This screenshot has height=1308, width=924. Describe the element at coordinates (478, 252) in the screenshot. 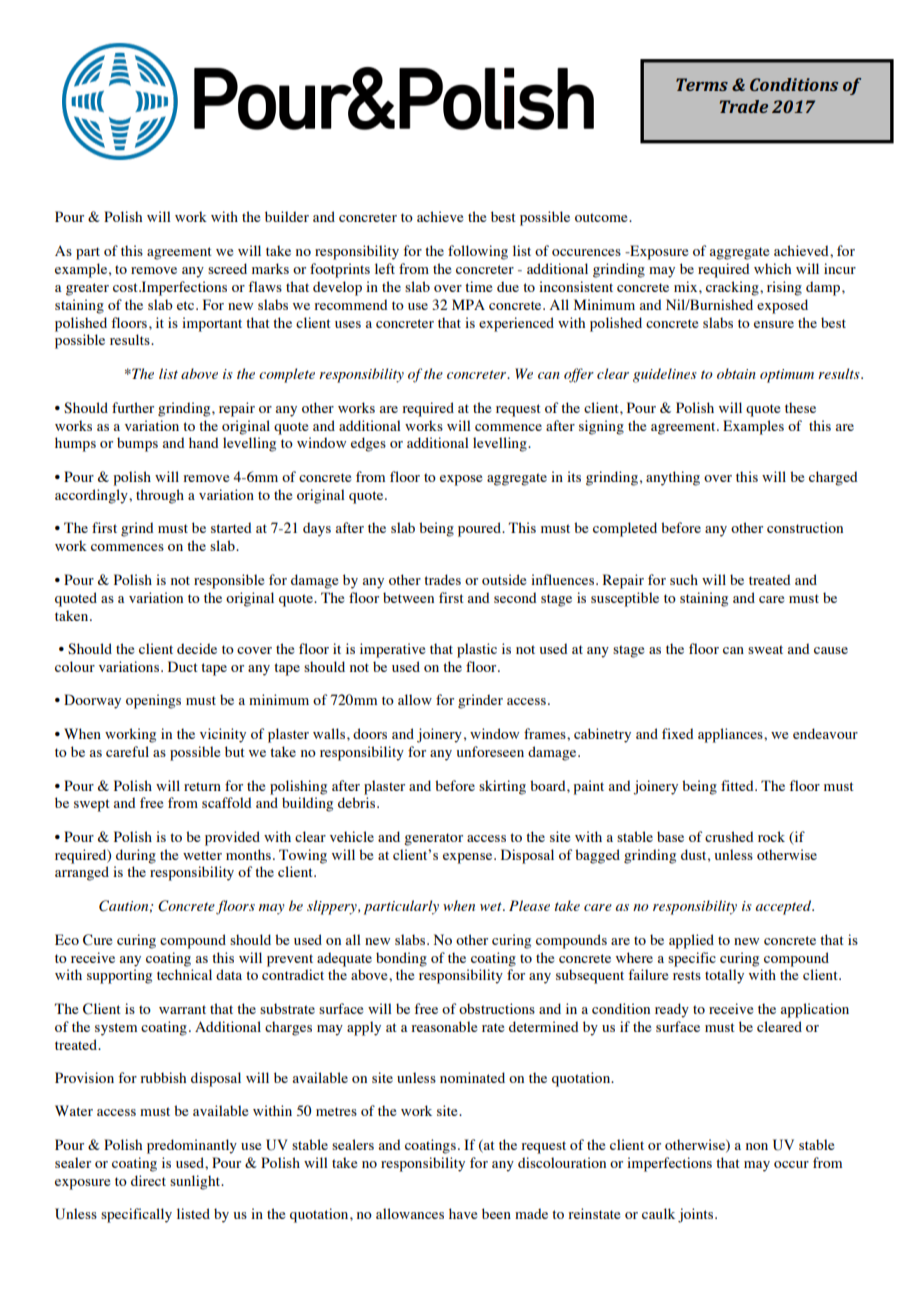

I see `following` at that location.
